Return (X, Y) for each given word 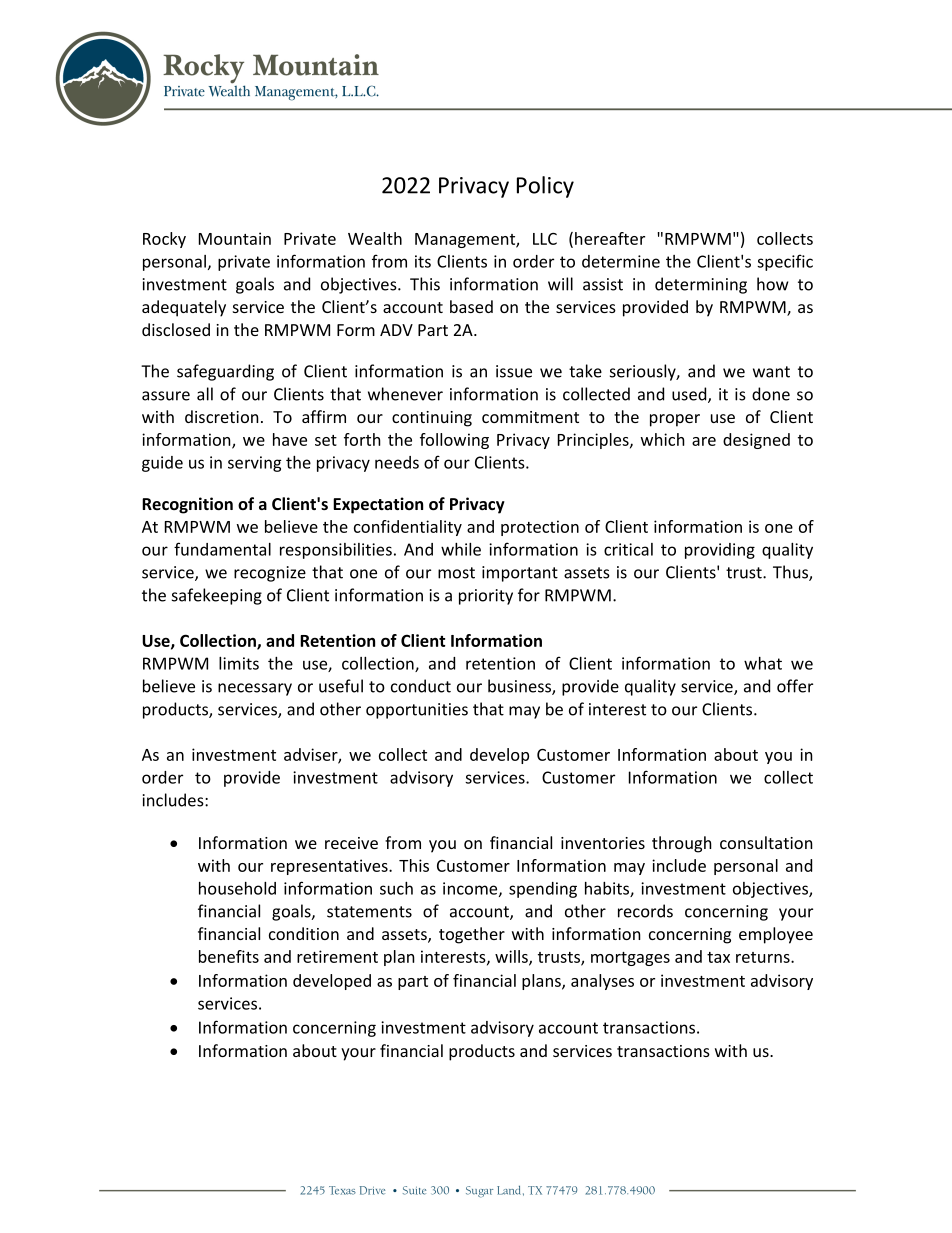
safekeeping (217, 596)
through (682, 844)
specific (785, 262)
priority (486, 597)
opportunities (417, 711)
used (690, 395)
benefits (229, 956)
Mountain (235, 238)
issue (514, 371)
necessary (255, 689)
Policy (545, 187)
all (205, 394)
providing (720, 551)
